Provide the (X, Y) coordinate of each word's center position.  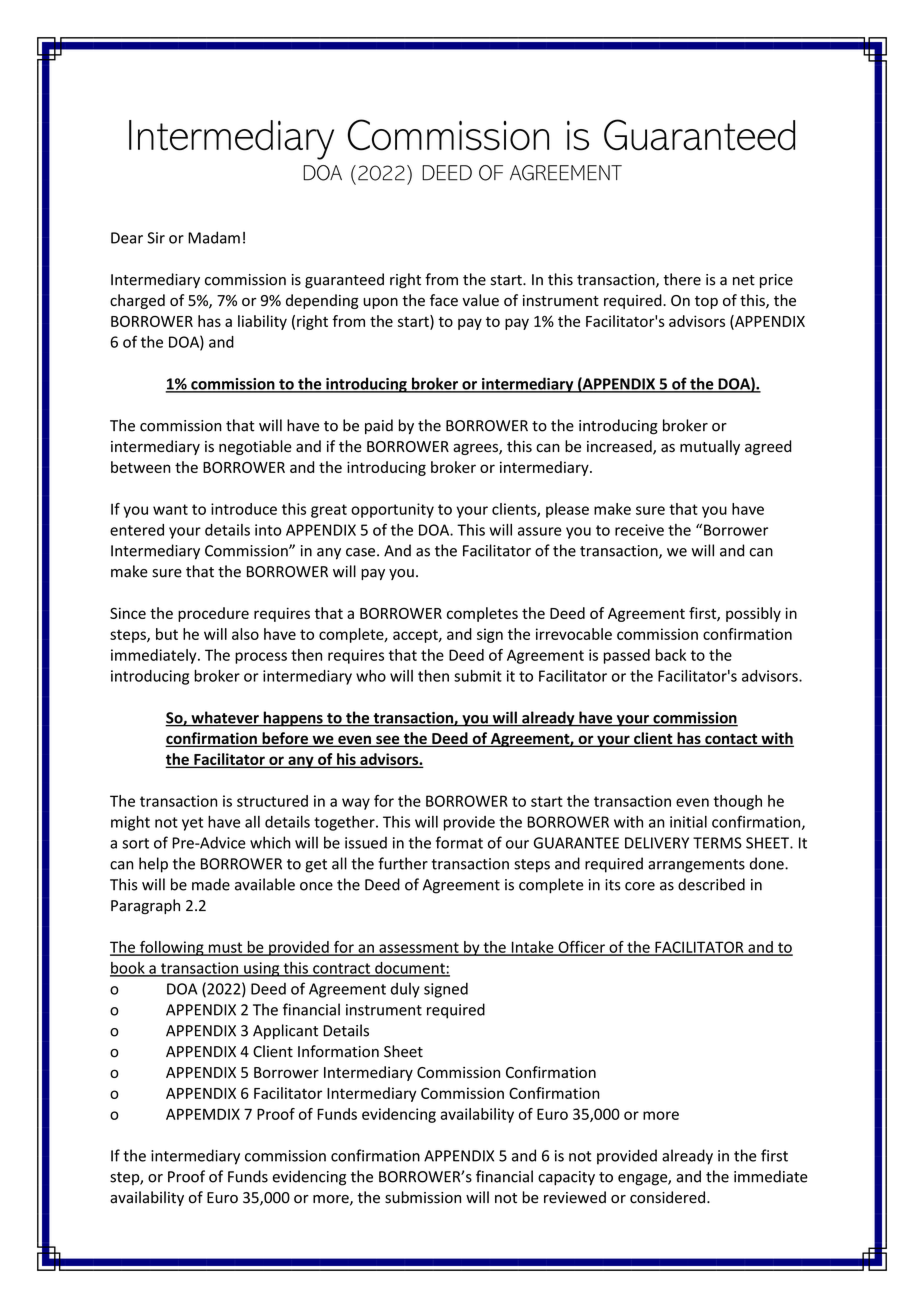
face (444, 300)
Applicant (285, 1032)
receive (639, 530)
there (682, 279)
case (360, 552)
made (211, 884)
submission (423, 1197)
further (403, 863)
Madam (214, 237)
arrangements (696, 866)
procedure (213, 614)
